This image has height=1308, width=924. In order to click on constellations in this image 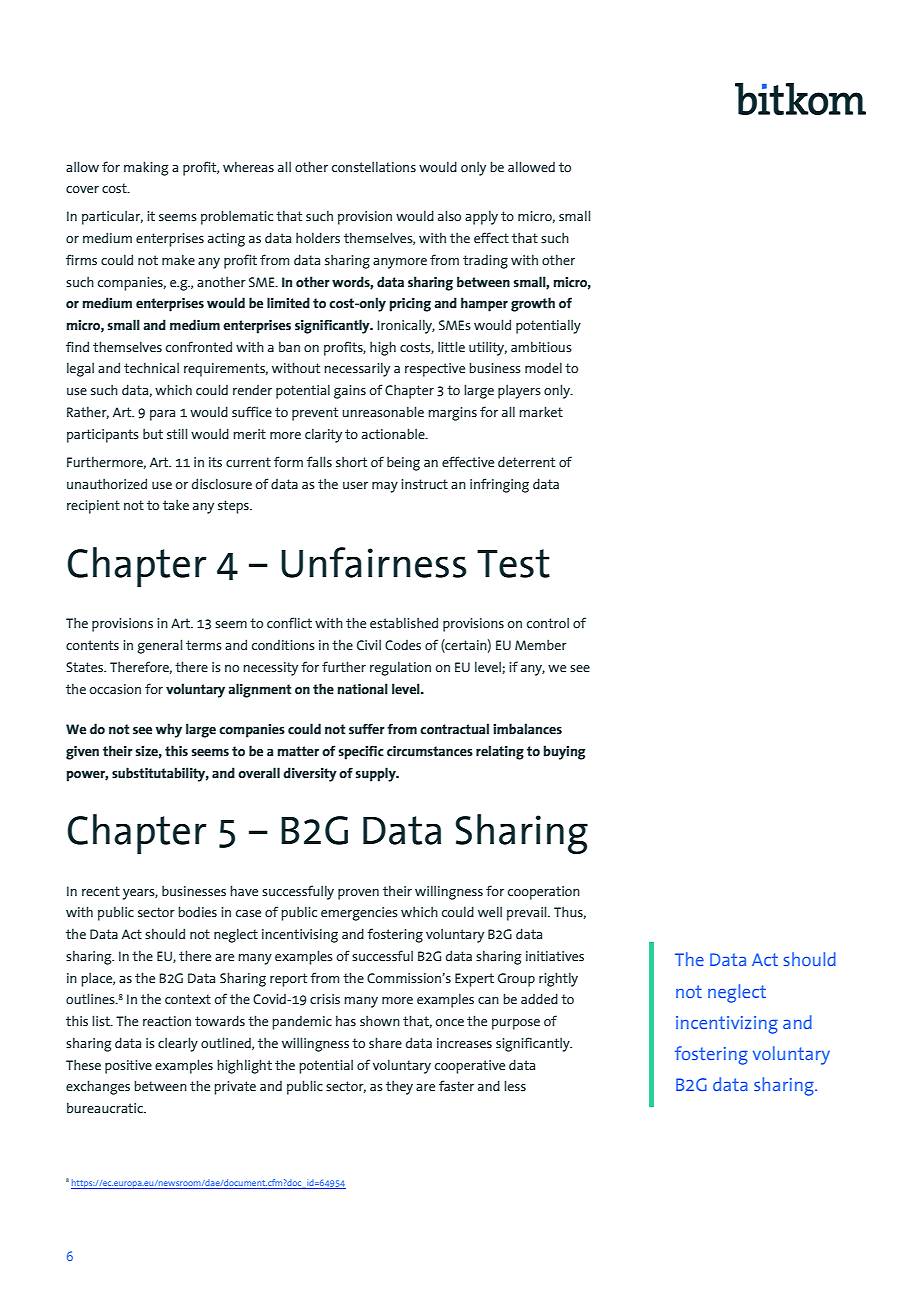, I will do `click(374, 167)`.
